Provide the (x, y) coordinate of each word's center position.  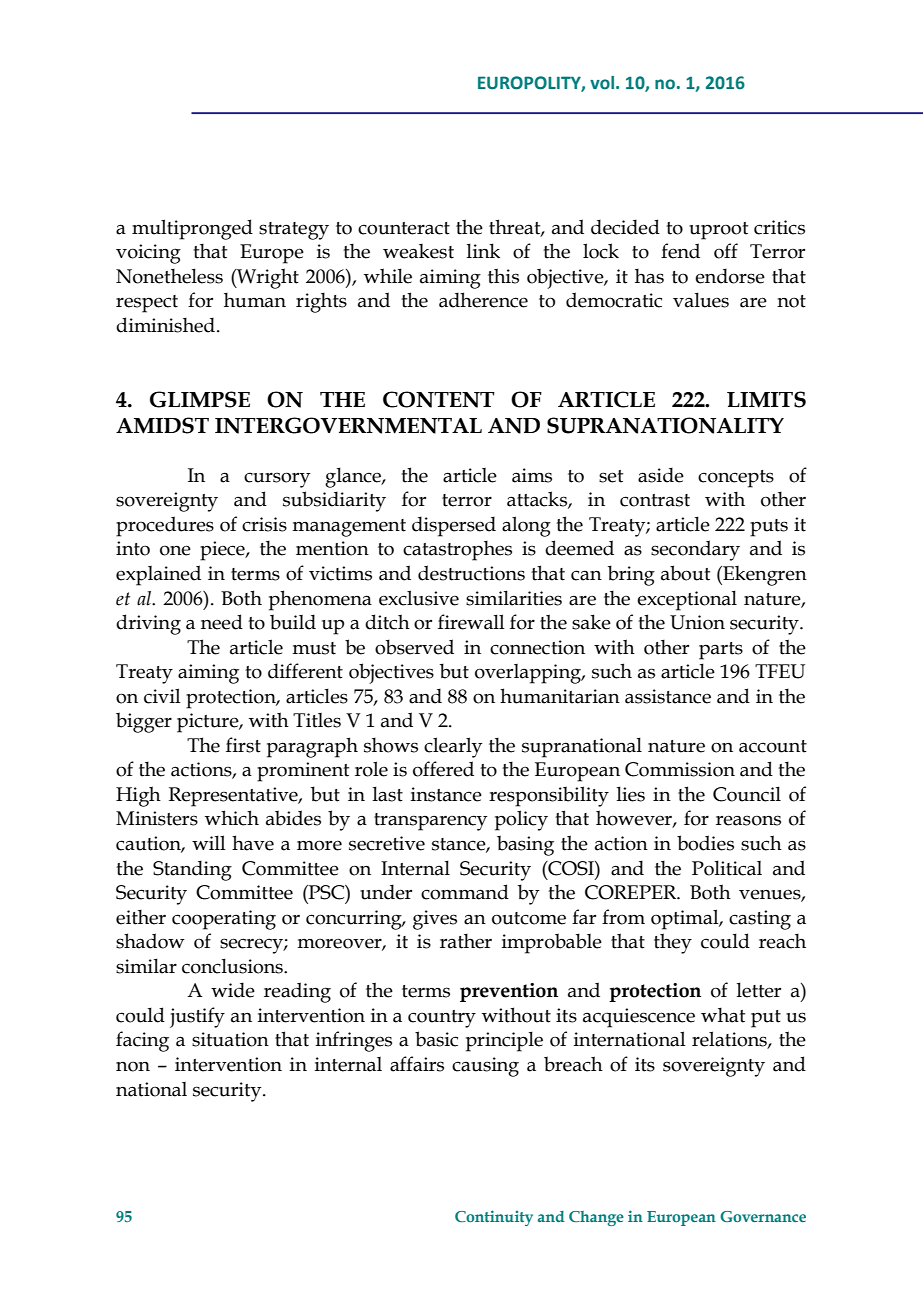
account (773, 746)
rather (466, 941)
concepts (736, 479)
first (243, 745)
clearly (453, 747)
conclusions (233, 966)
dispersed (454, 526)
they (673, 943)
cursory (277, 480)
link (483, 250)
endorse (730, 276)
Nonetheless (169, 276)
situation (230, 1039)
